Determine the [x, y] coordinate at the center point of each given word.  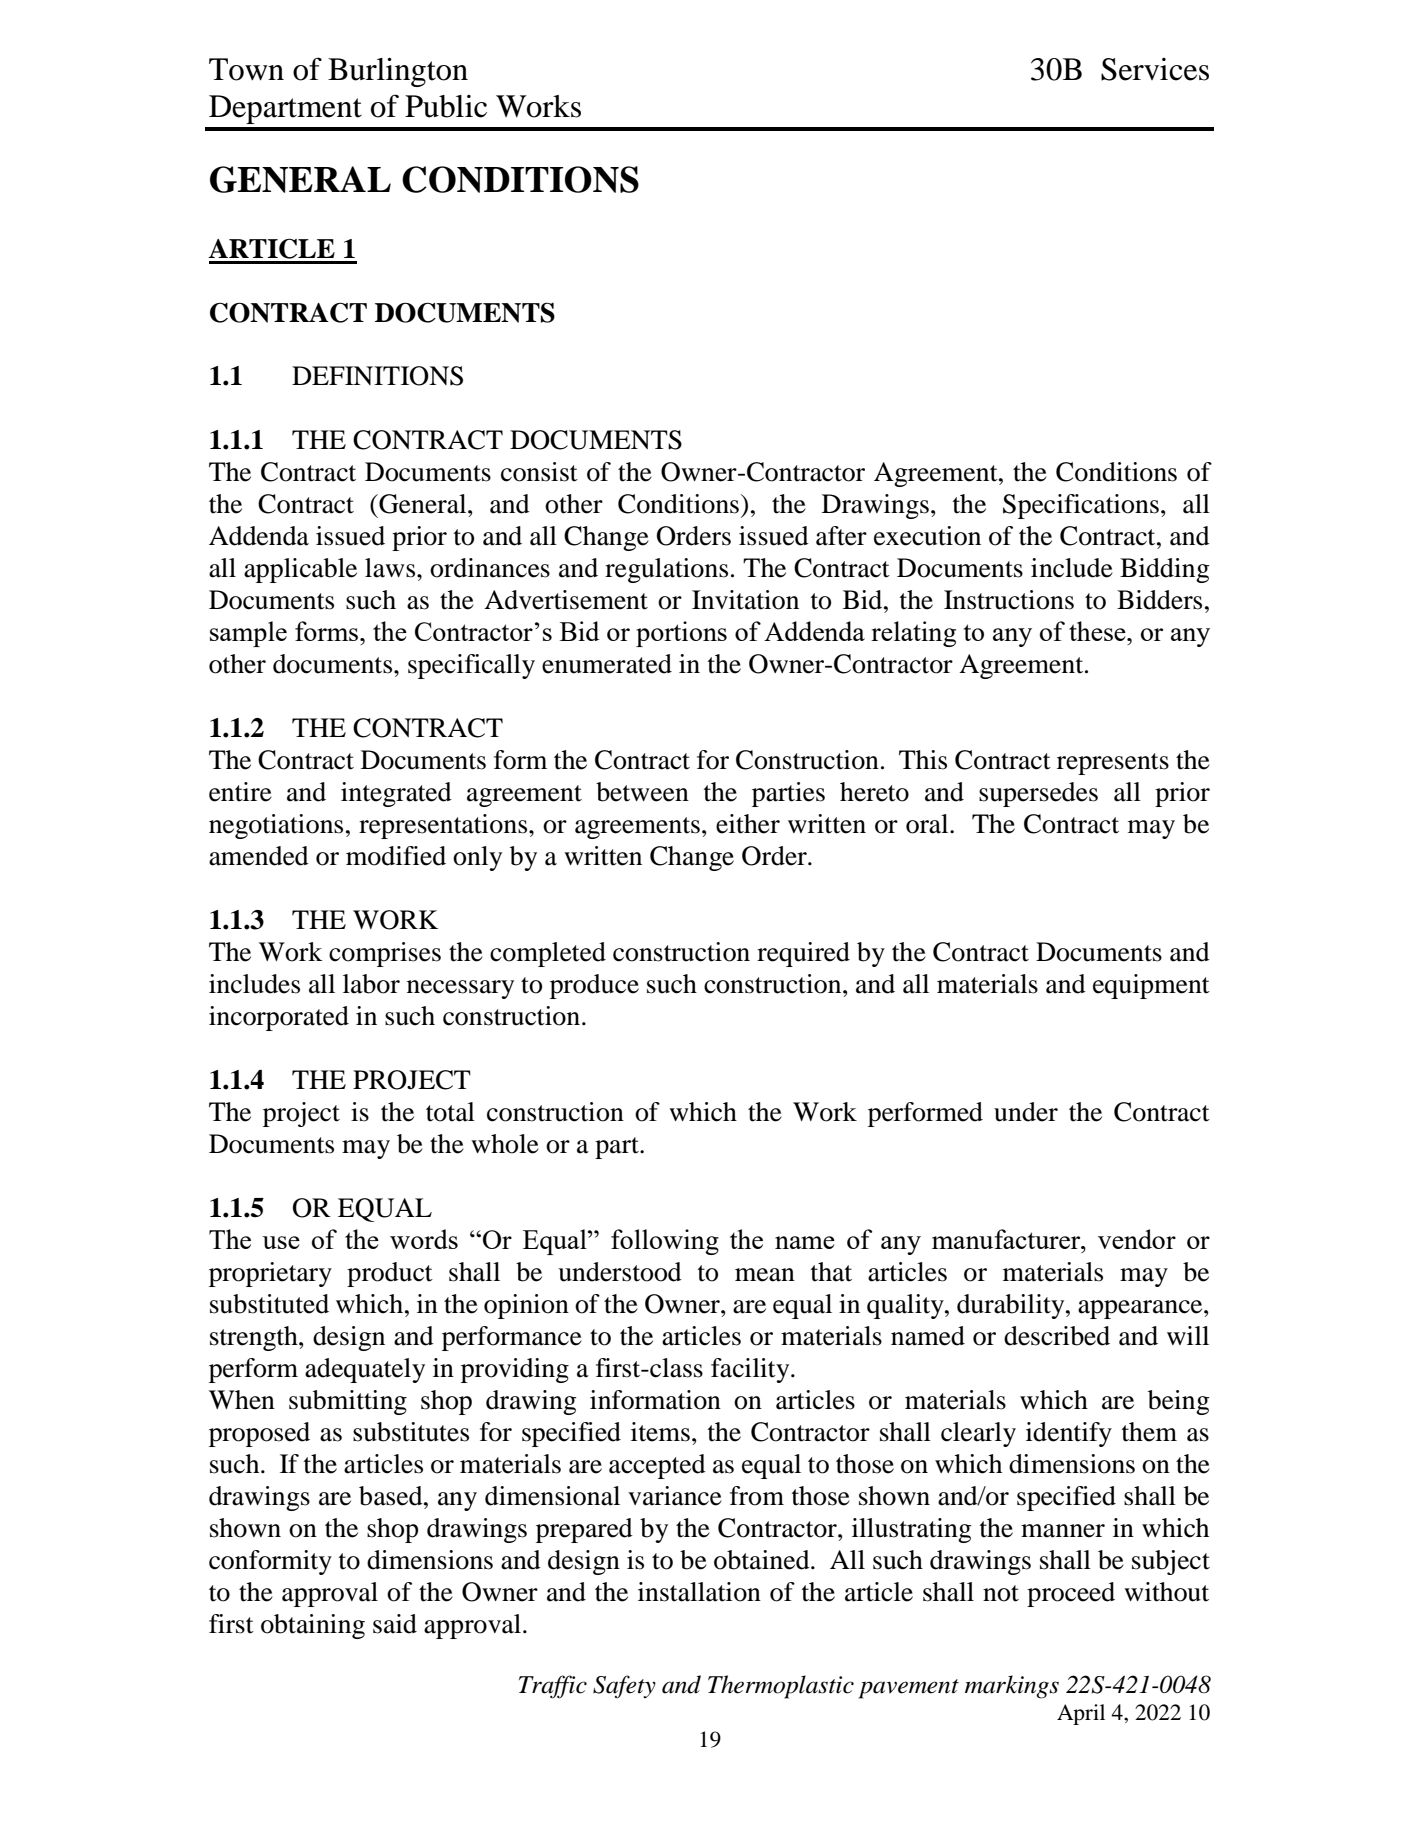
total [450, 1112]
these [1098, 631]
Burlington [398, 72]
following [665, 1242]
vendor [1137, 1239]
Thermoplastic [781, 1687]
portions [681, 634]
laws [391, 568]
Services [1155, 69]
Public [446, 106]
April [1081, 1714]
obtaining [313, 1626]
